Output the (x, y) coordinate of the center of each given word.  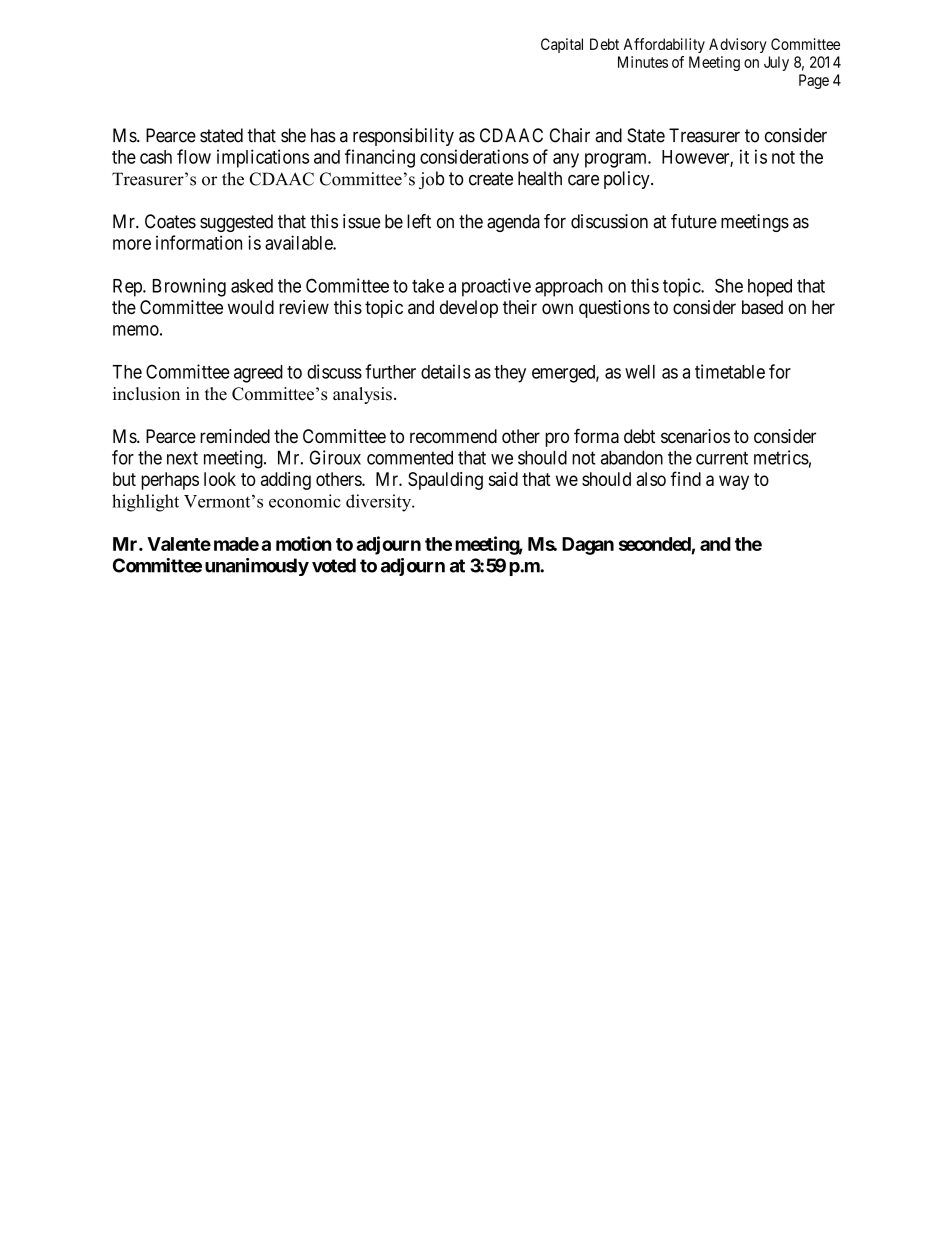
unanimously (257, 567)
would (251, 307)
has (323, 135)
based (762, 307)
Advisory (738, 45)
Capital (562, 45)
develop (469, 309)
